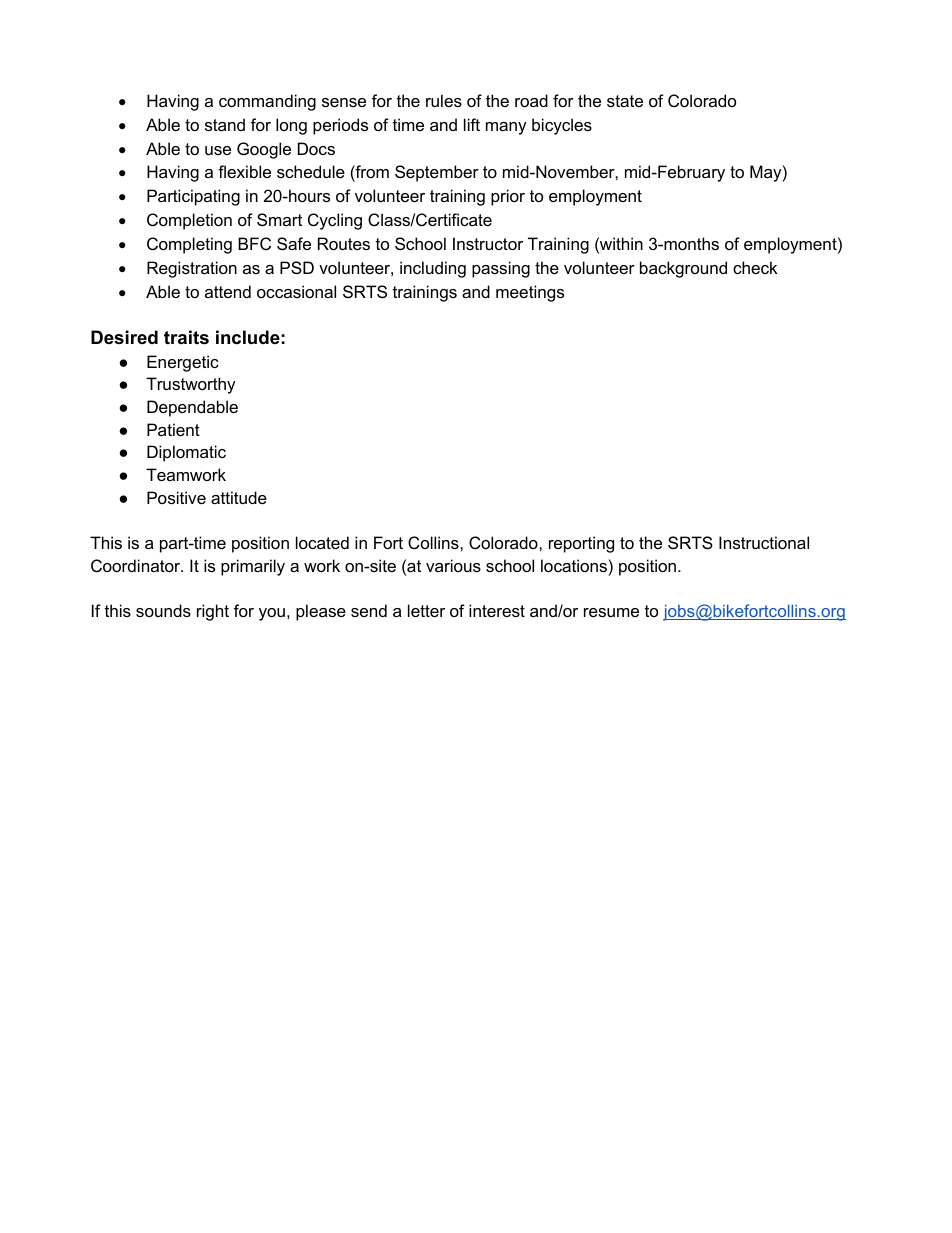 This document has width=952, height=1233. I want to click on state, so click(625, 101).
